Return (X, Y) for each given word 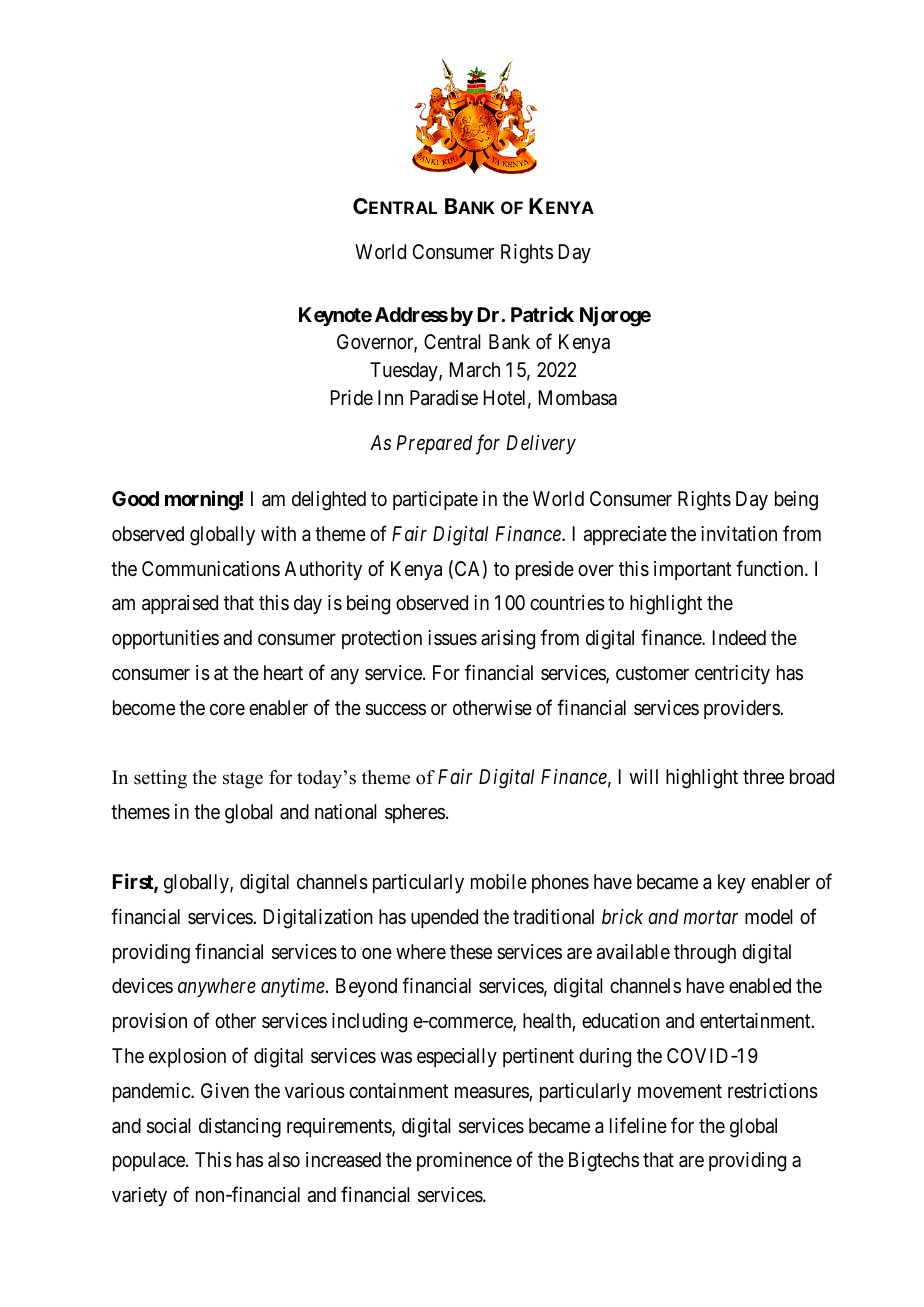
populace (150, 1161)
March (475, 370)
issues (452, 638)
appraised (180, 604)
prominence (464, 1161)
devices (142, 985)
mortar (711, 917)
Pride (352, 397)
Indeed (739, 637)
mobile (499, 881)
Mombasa (578, 398)
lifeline (638, 1125)
